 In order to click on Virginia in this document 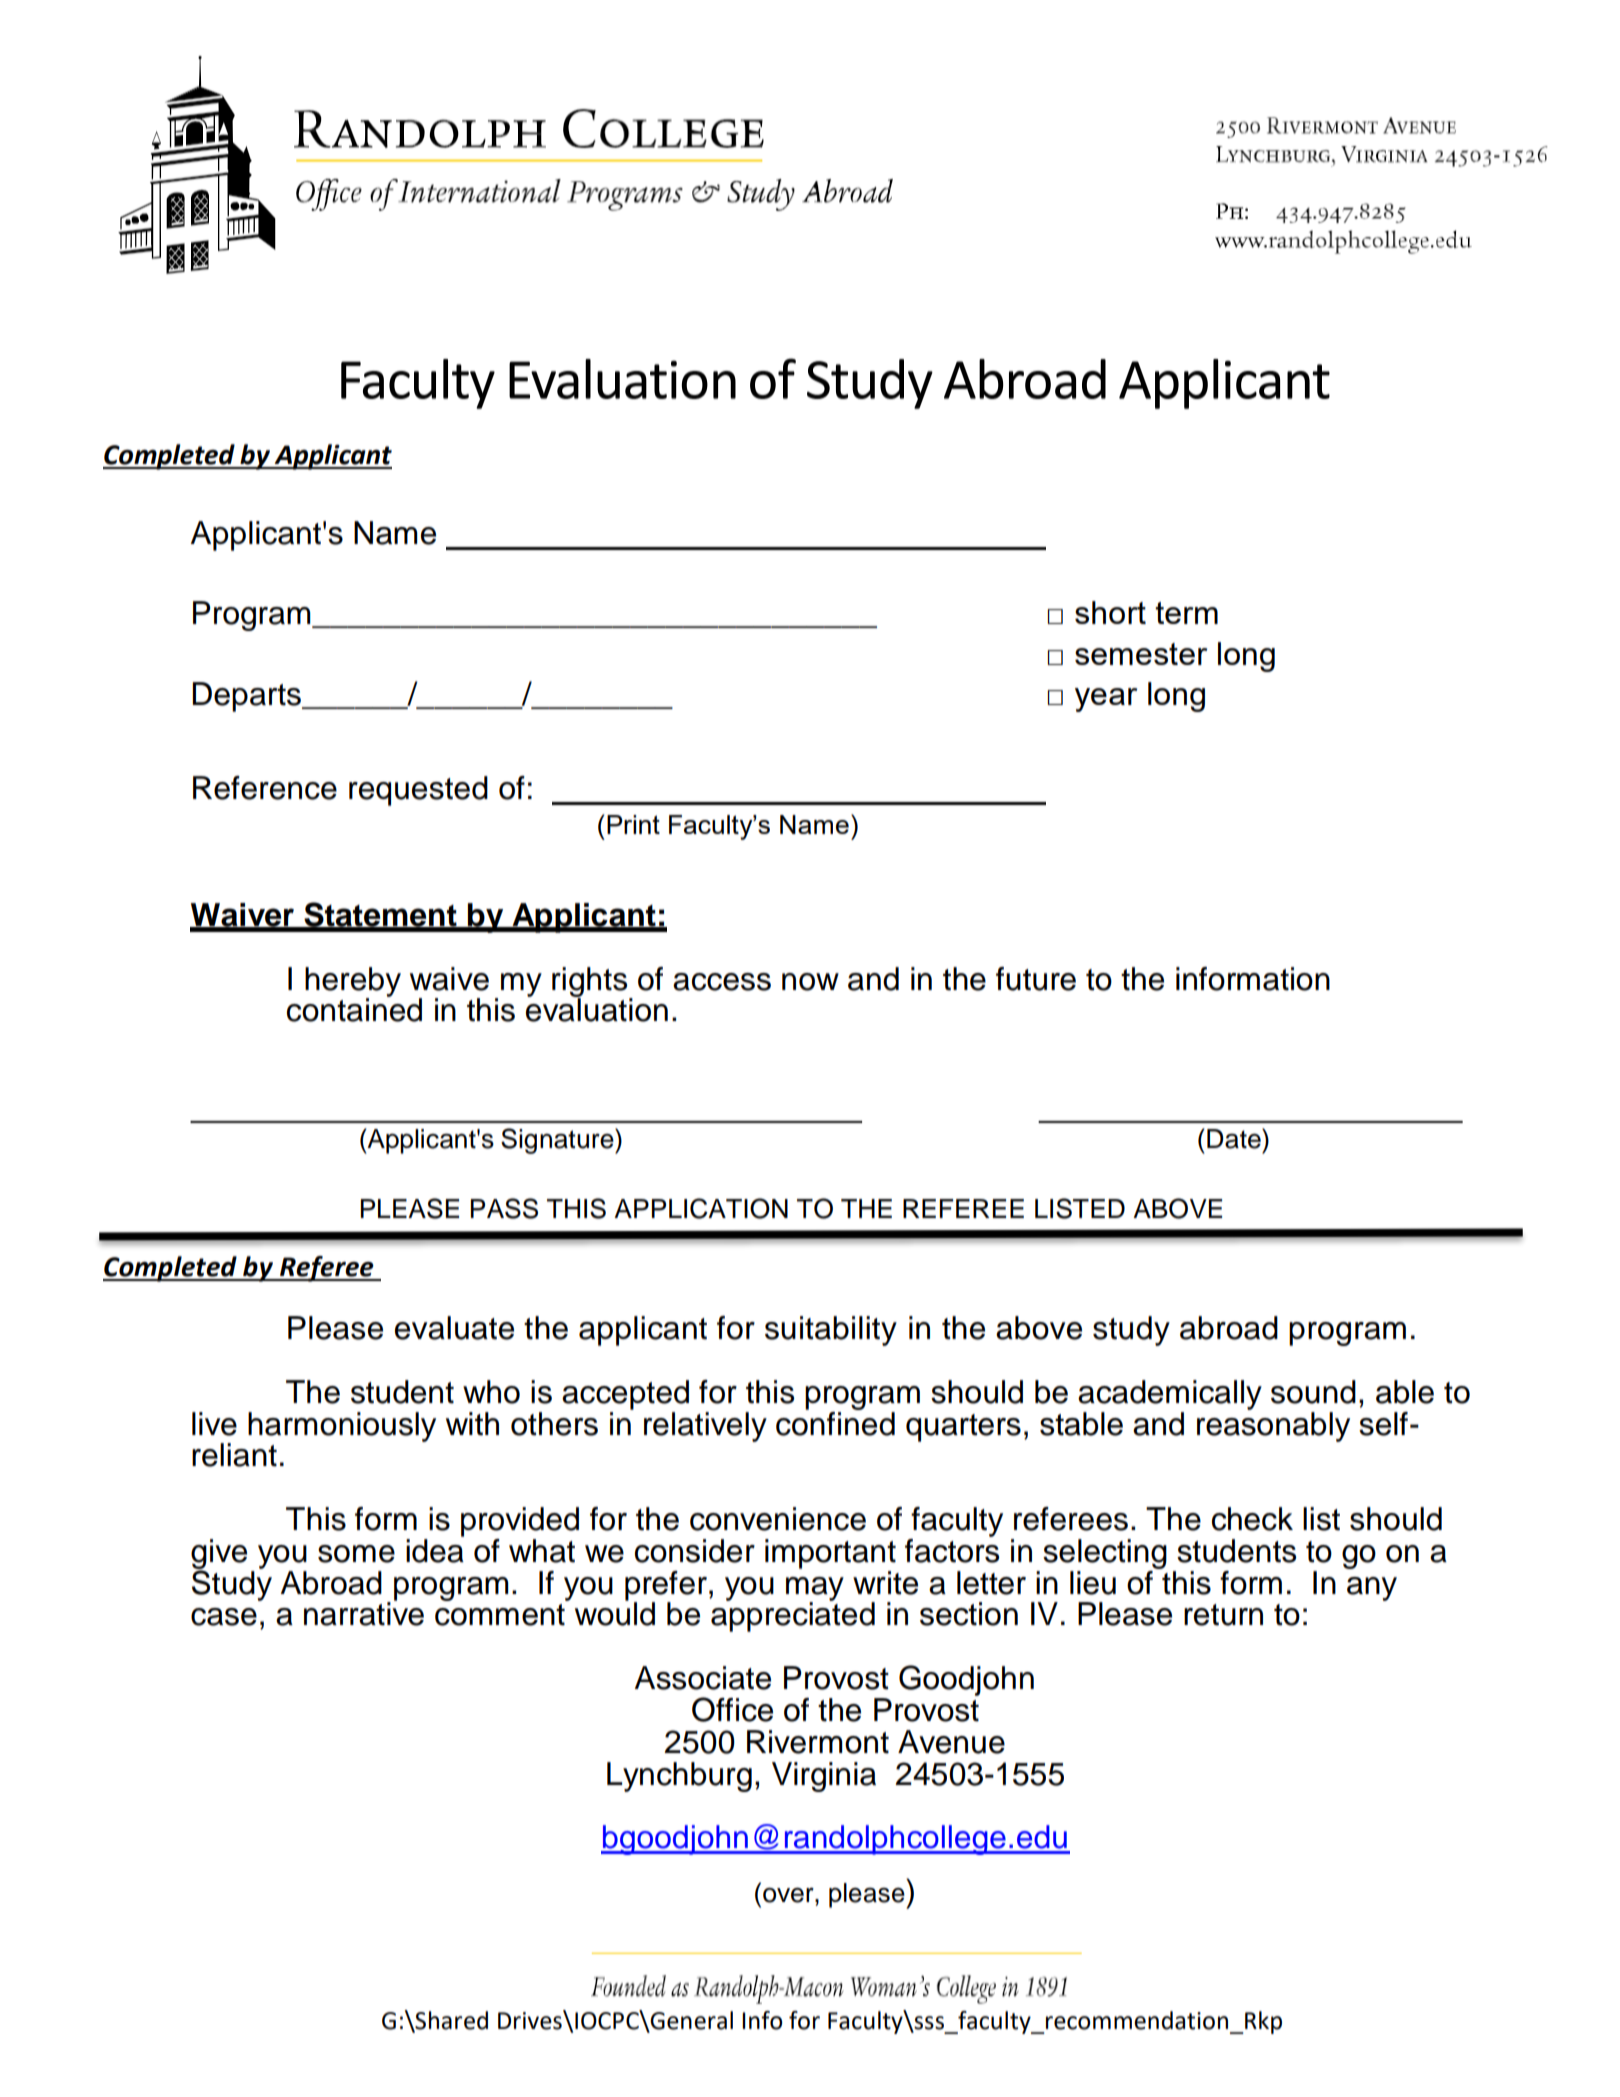, I will do `click(824, 1777)`.
